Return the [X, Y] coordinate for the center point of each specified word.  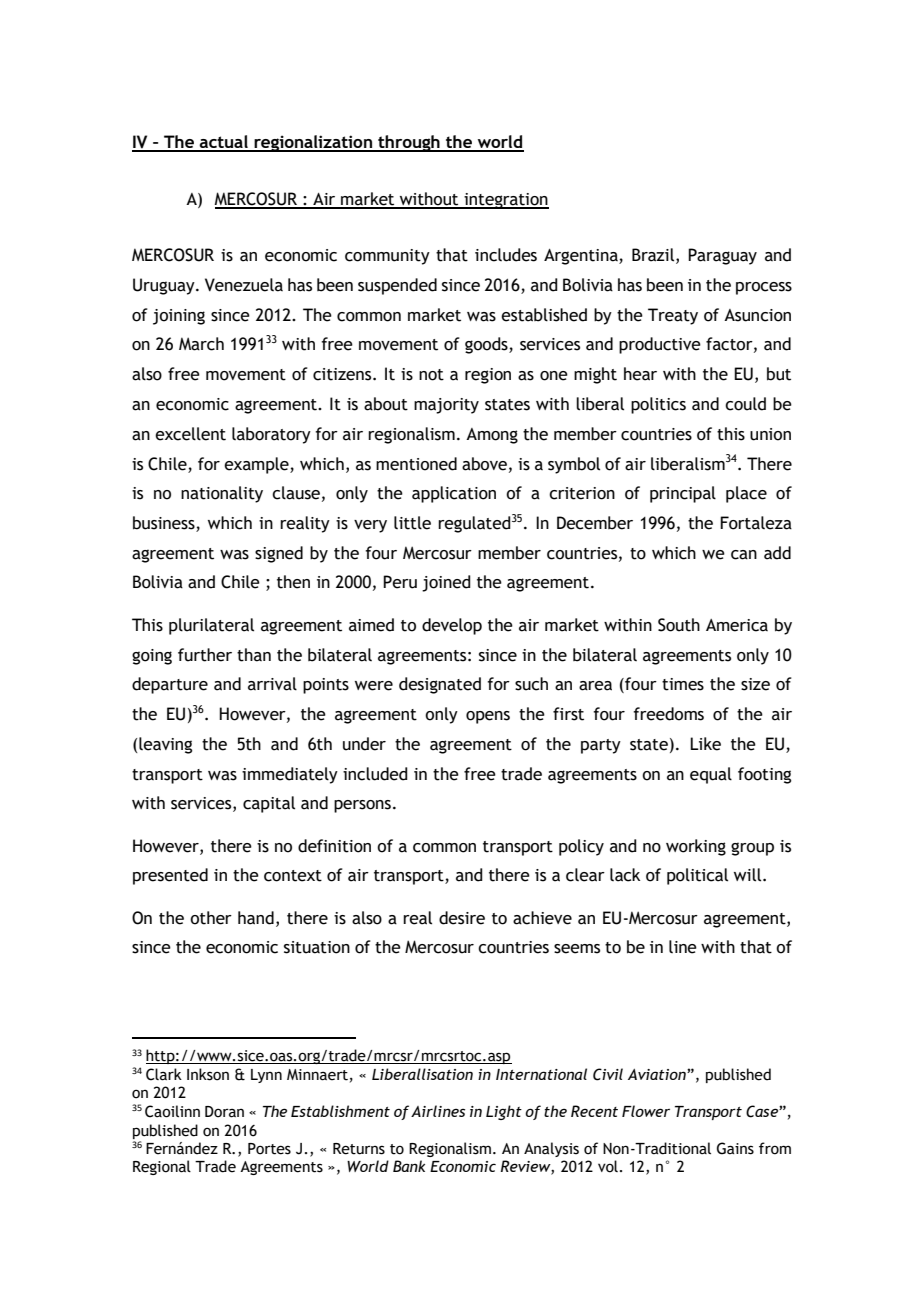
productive [660, 345]
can [744, 555]
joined [446, 583]
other [211, 918]
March [201, 344]
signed [279, 554]
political [697, 876]
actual [224, 143]
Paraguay [722, 256]
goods [487, 345]
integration [505, 201]
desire [462, 918]
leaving [165, 745]
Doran [224, 1112]
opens [488, 717]
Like [705, 744]
